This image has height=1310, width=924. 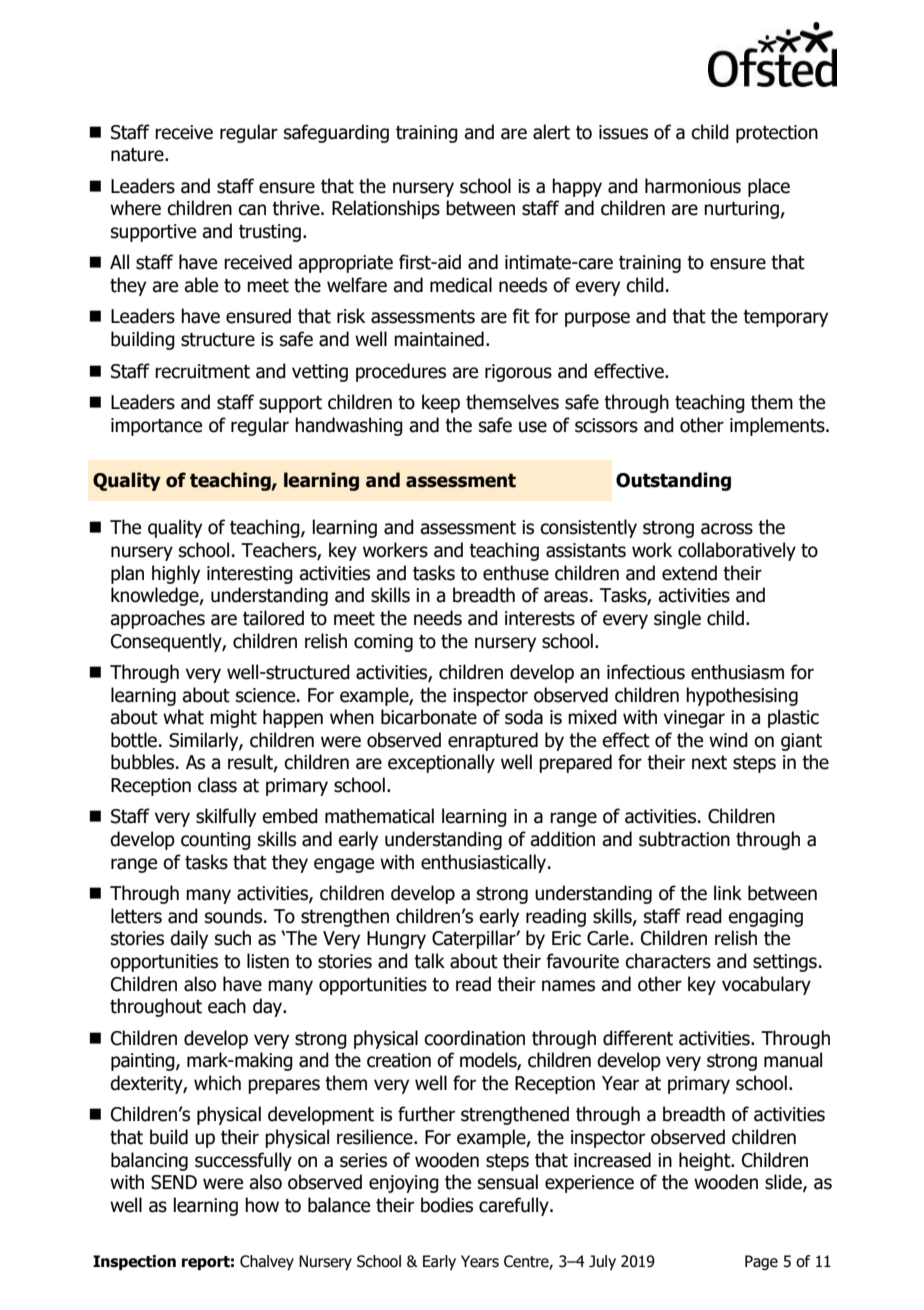 What do you see at coordinates (252, 210) in the image?
I see `can` at bounding box center [252, 210].
